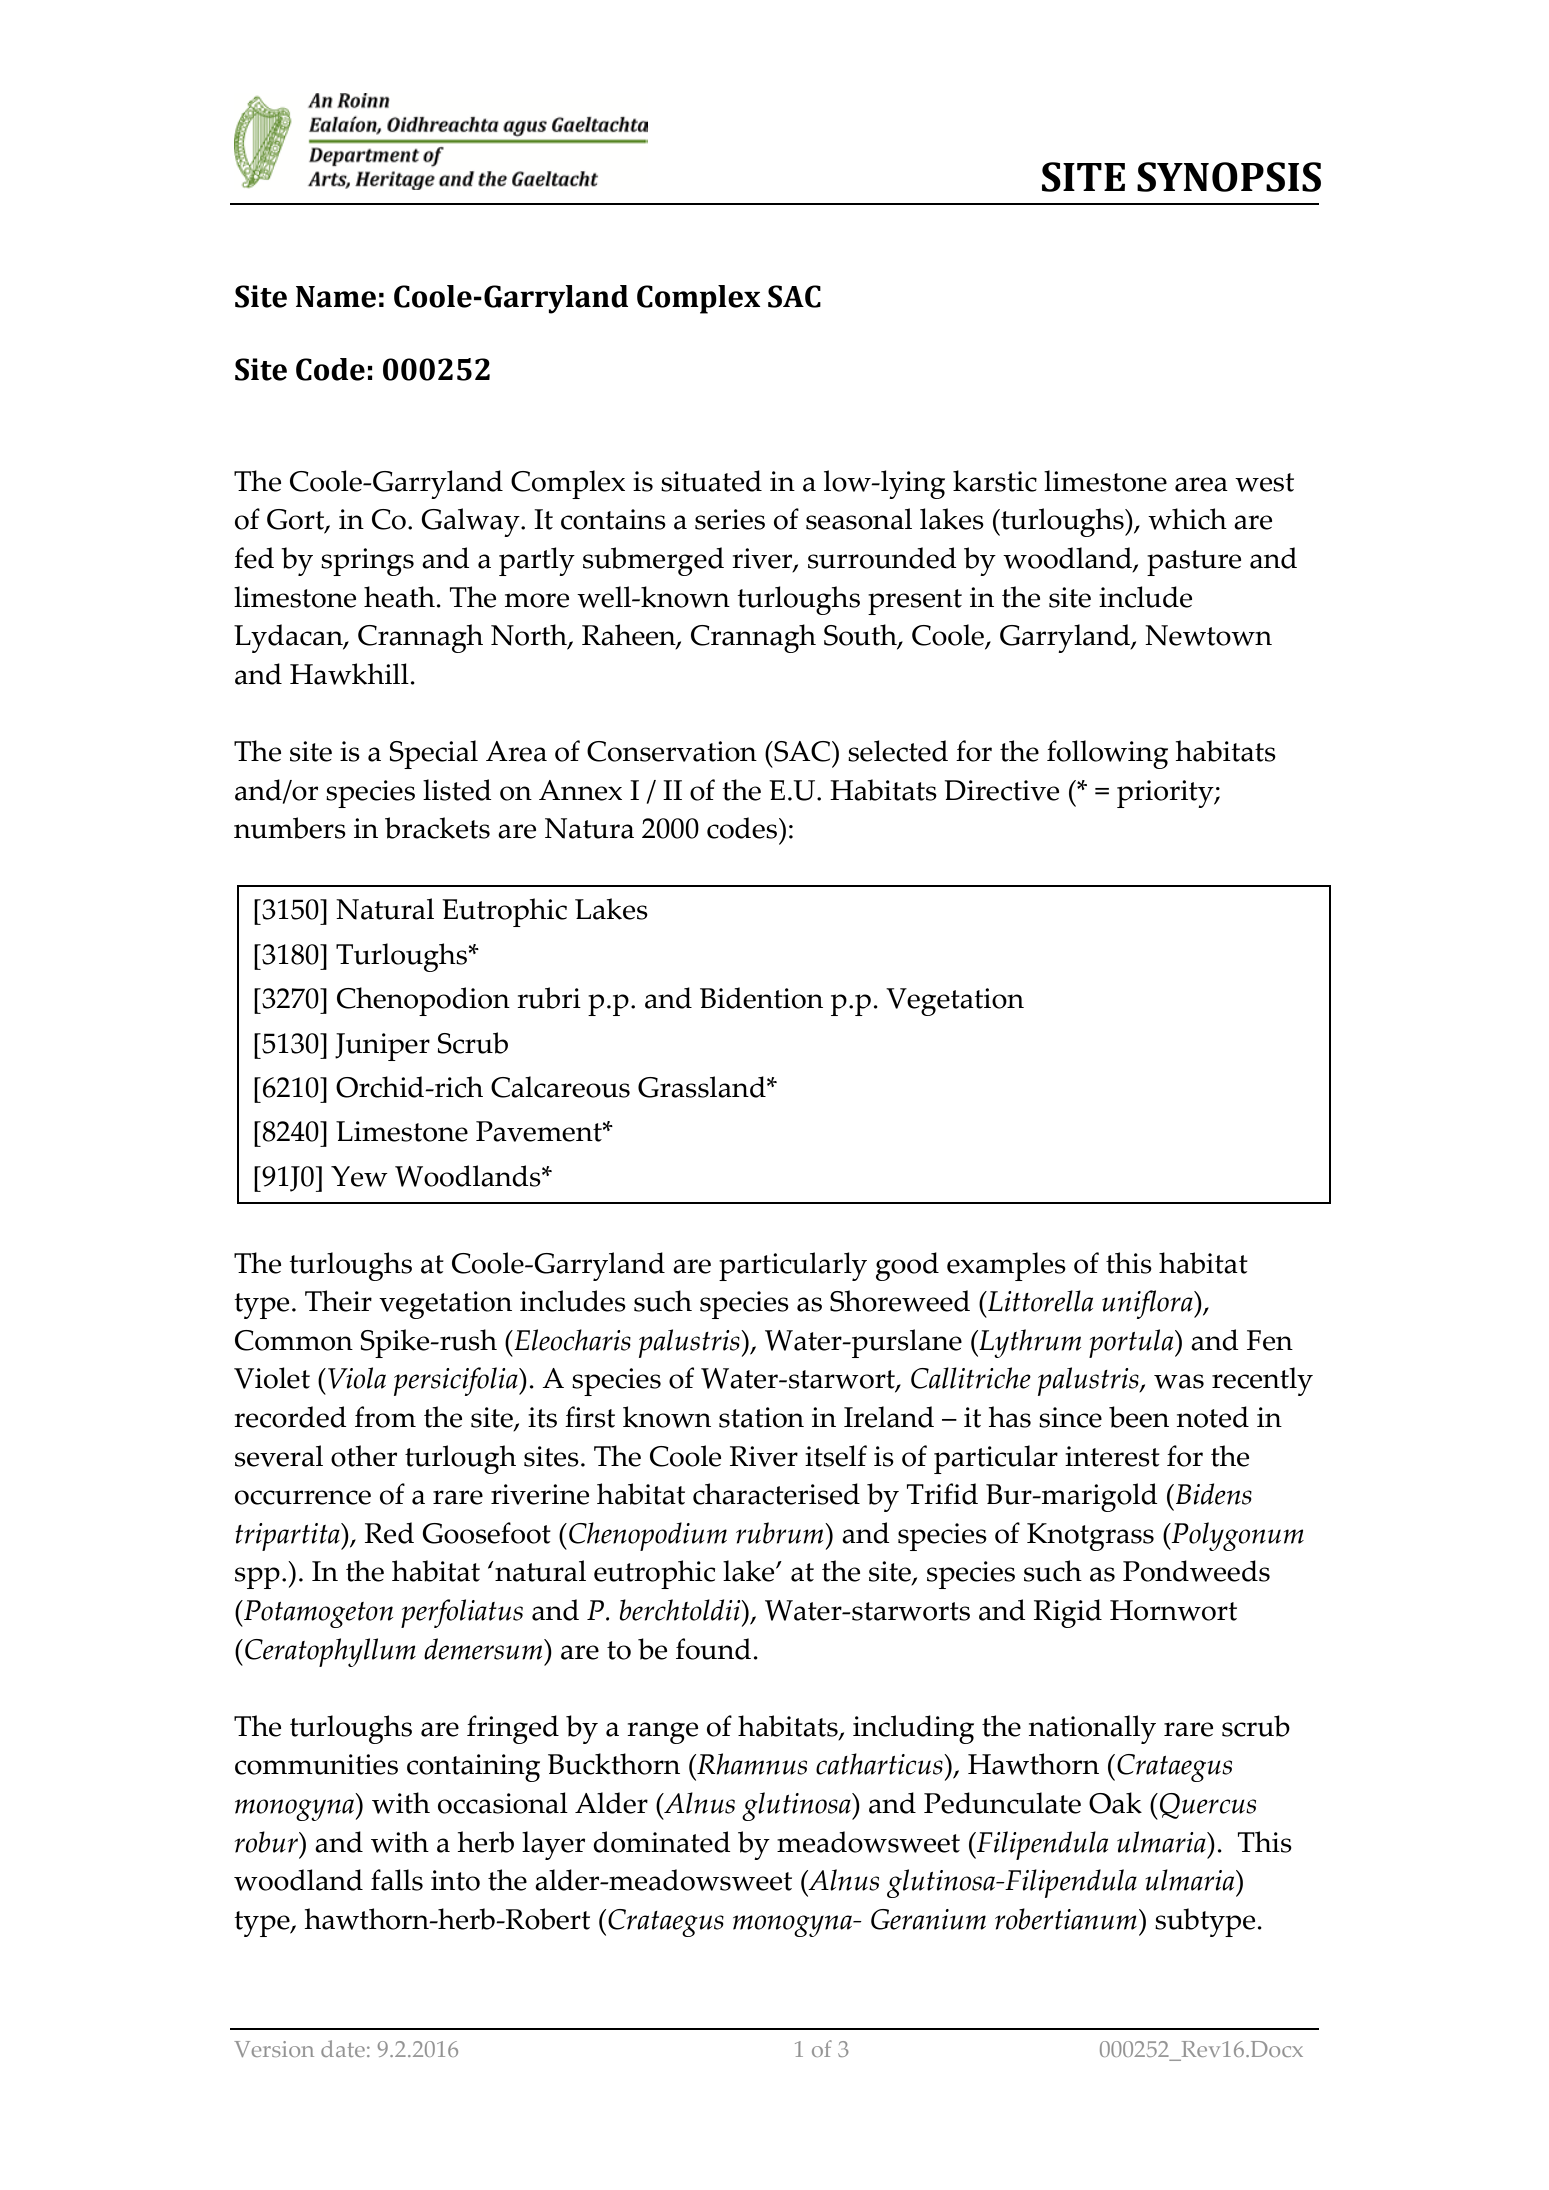 This document has width=1549, height=2190. Describe the element at coordinates (1166, 794) in the document. I see `priority` at that location.
